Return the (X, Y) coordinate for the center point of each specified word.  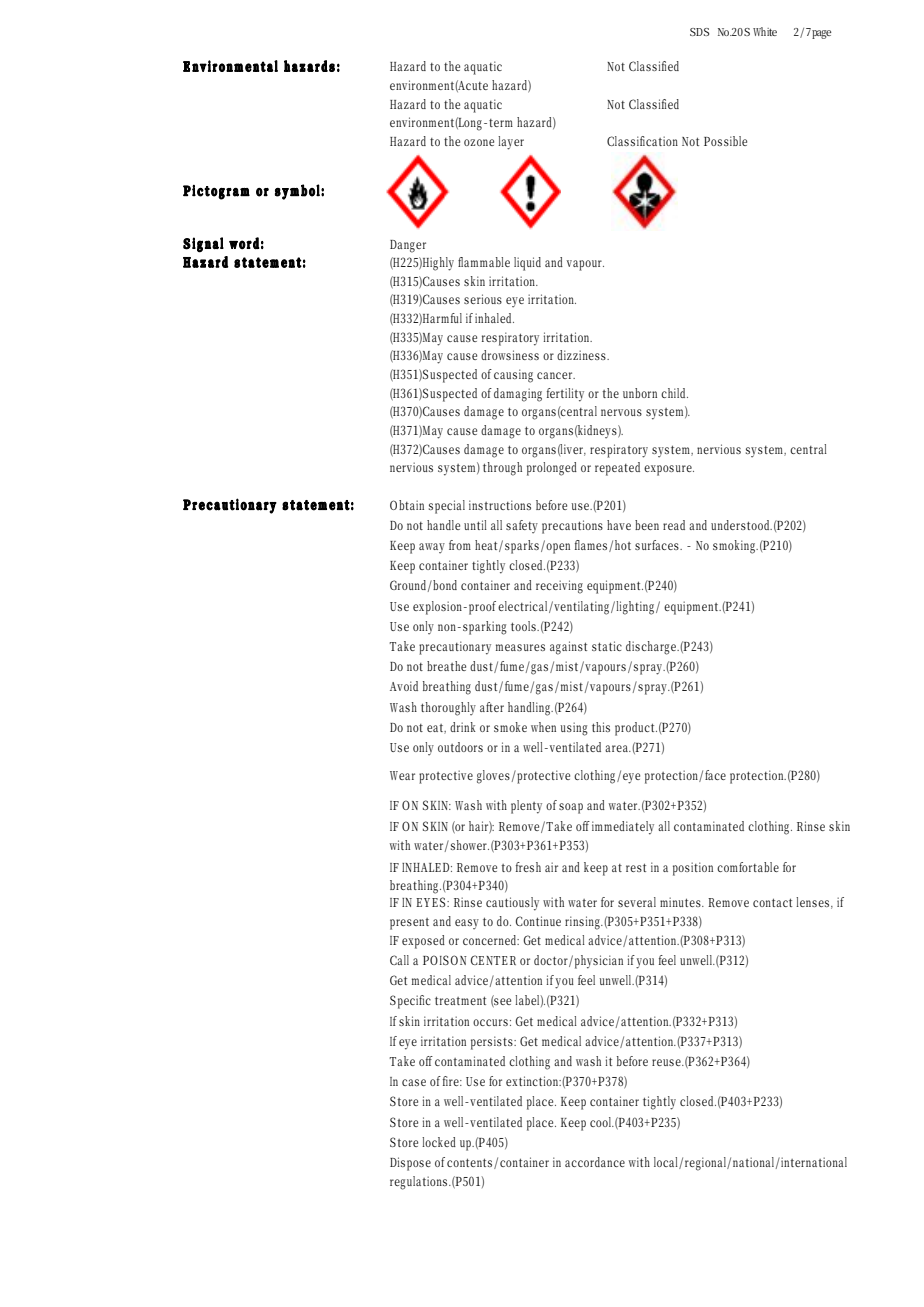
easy (467, 924)
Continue (538, 921)
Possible (725, 141)
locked (439, 1142)
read (674, 525)
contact (772, 902)
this (601, 727)
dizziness (582, 355)
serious (483, 299)
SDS (699, 32)
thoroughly (448, 709)
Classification (642, 141)
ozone (479, 142)
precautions (572, 527)
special (447, 507)
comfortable (748, 867)
